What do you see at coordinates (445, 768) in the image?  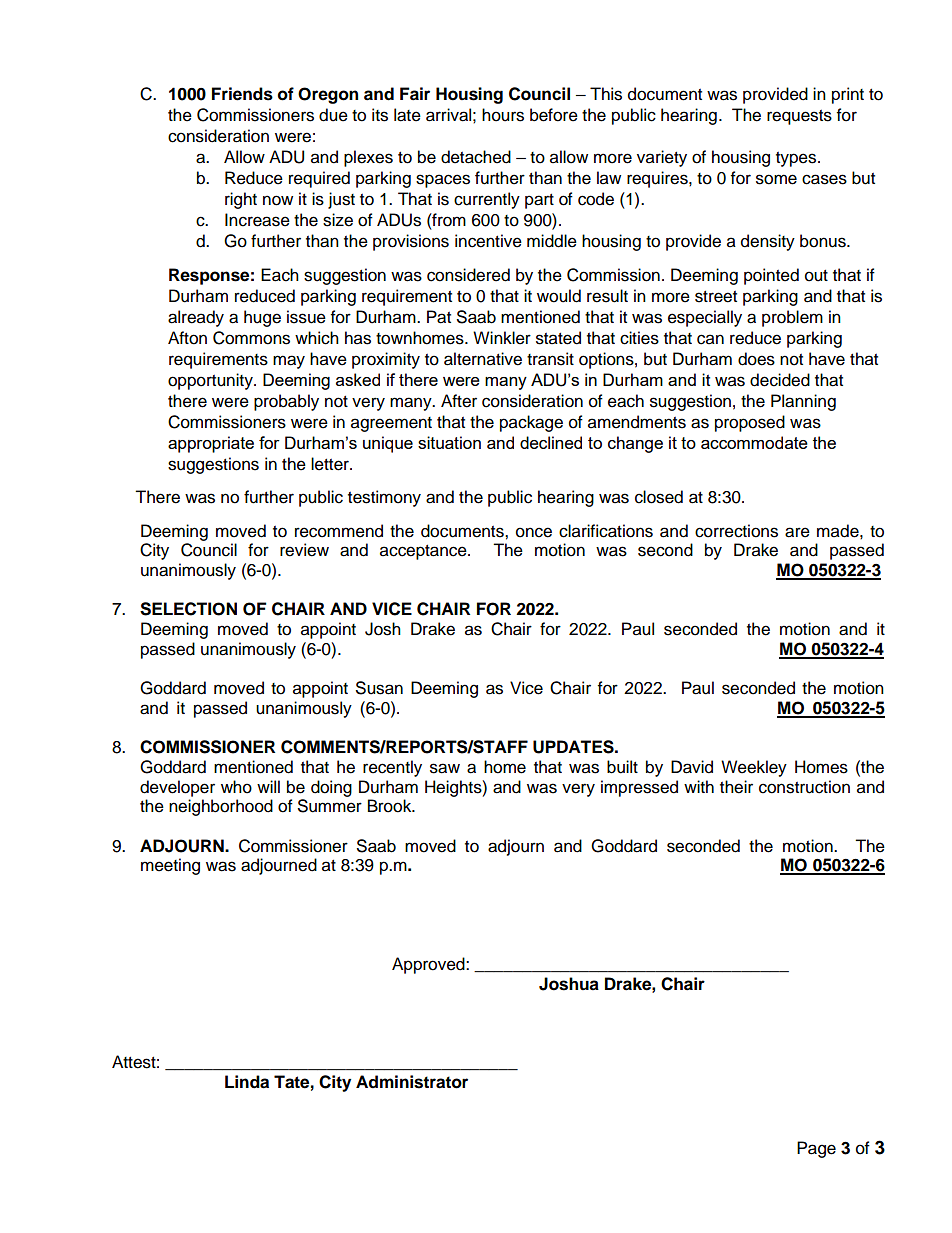 I see `saw` at bounding box center [445, 768].
